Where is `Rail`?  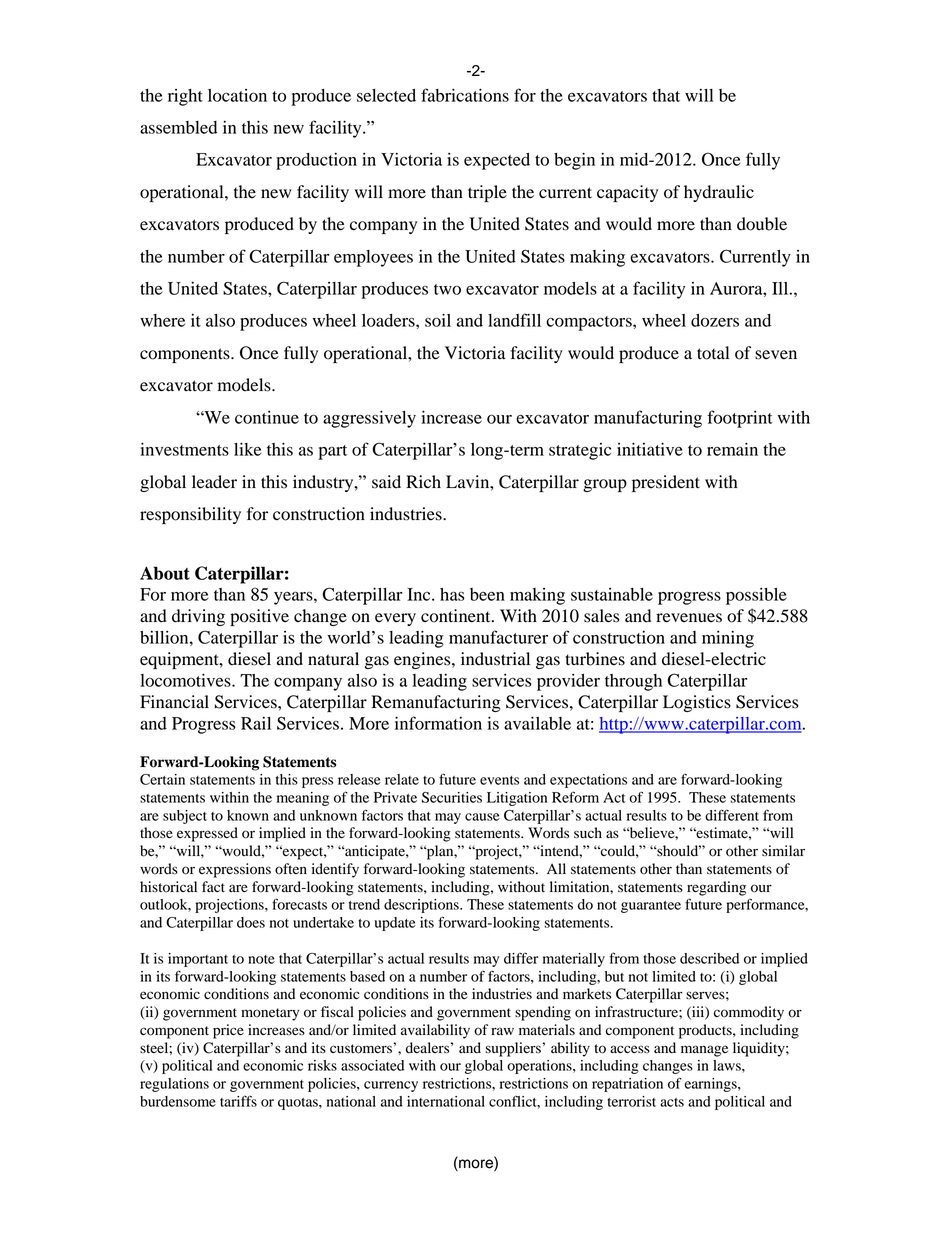 Rail is located at coordinates (256, 723).
